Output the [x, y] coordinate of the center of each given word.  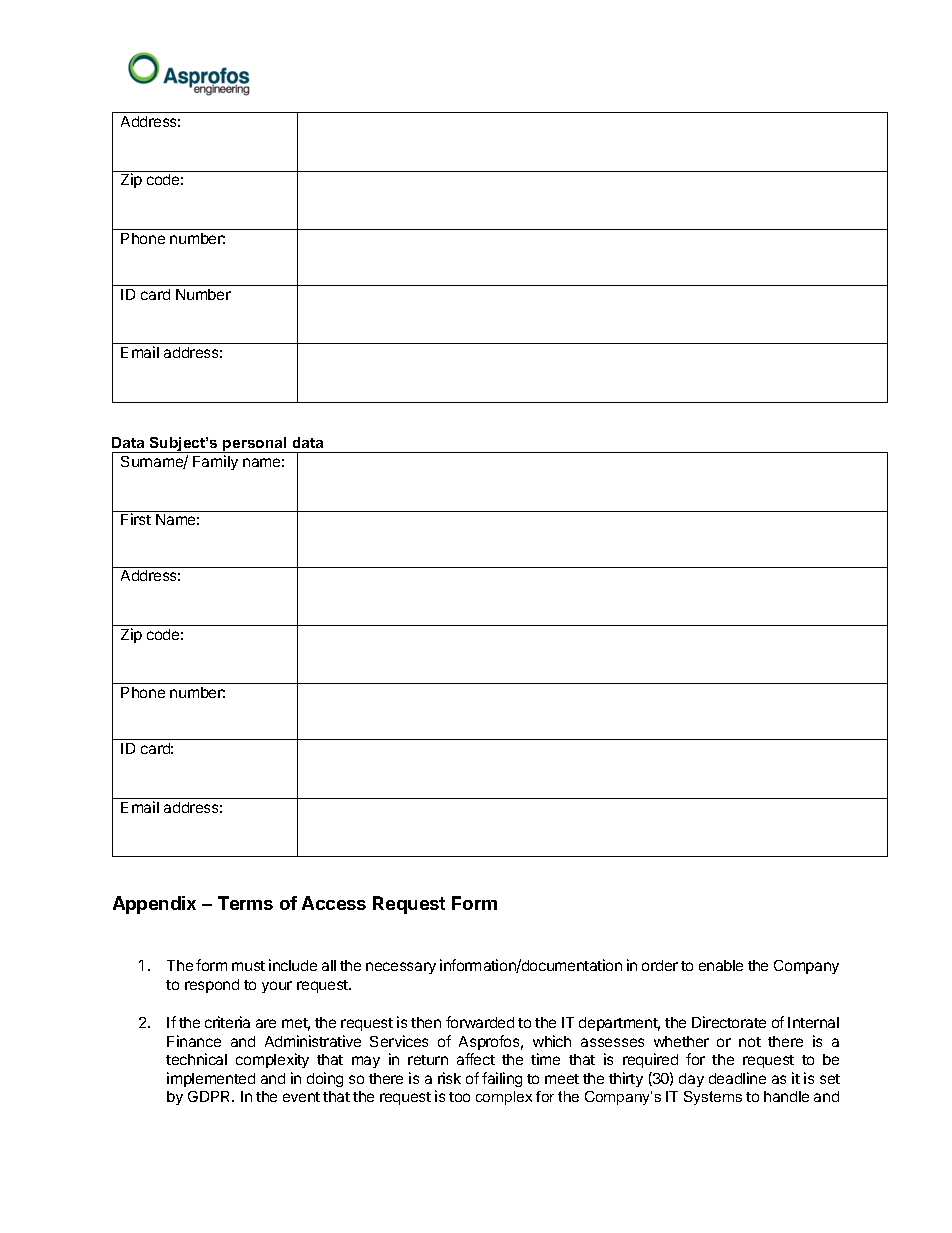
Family [215, 462]
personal [255, 445]
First [136, 519]
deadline [737, 1078]
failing [502, 1079]
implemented [211, 1079]
